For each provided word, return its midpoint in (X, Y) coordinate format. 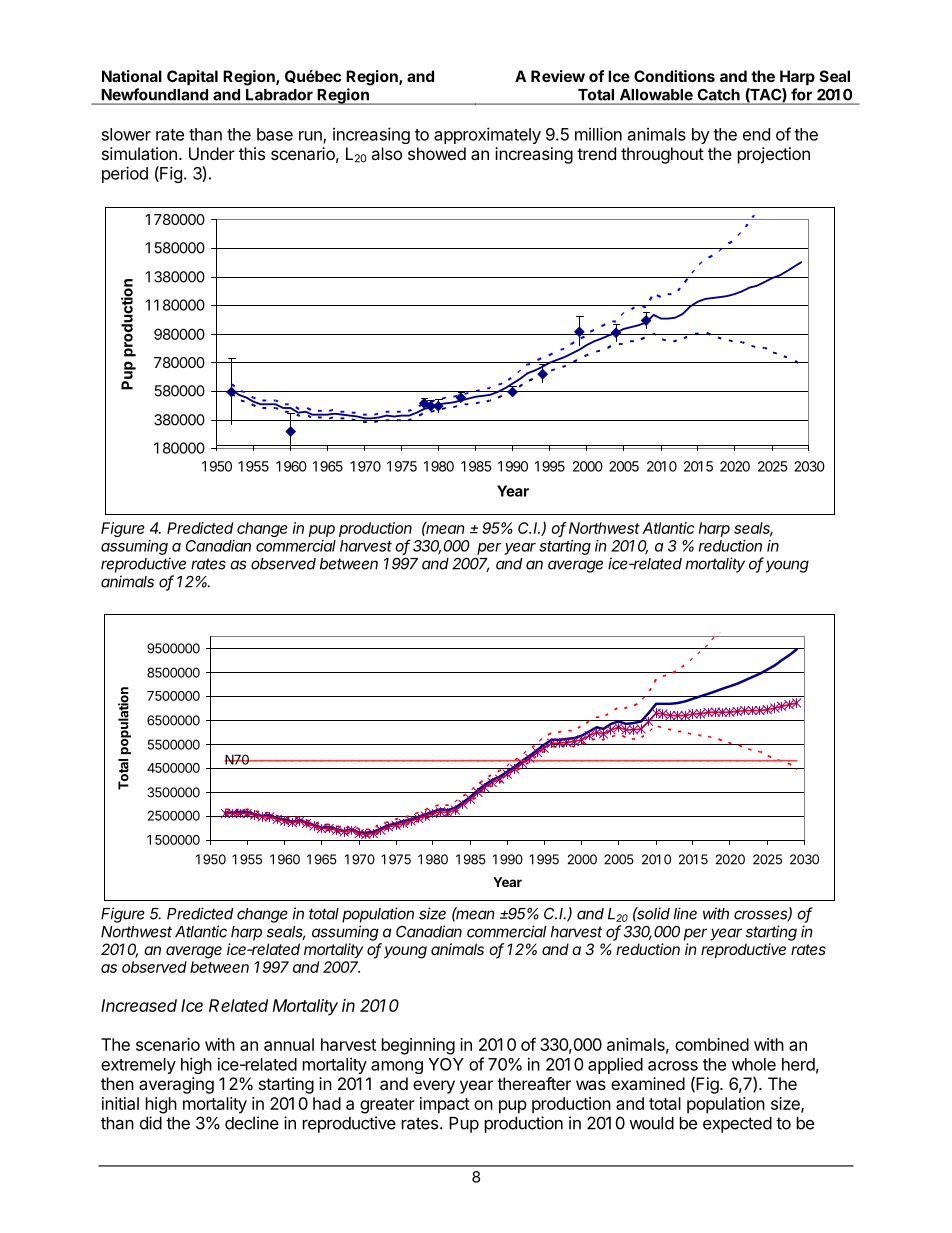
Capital (192, 77)
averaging (176, 1085)
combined (712, 1044)
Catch (719, 95)
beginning (418, 1046)
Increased (139, 1005)
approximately (487, 135)
